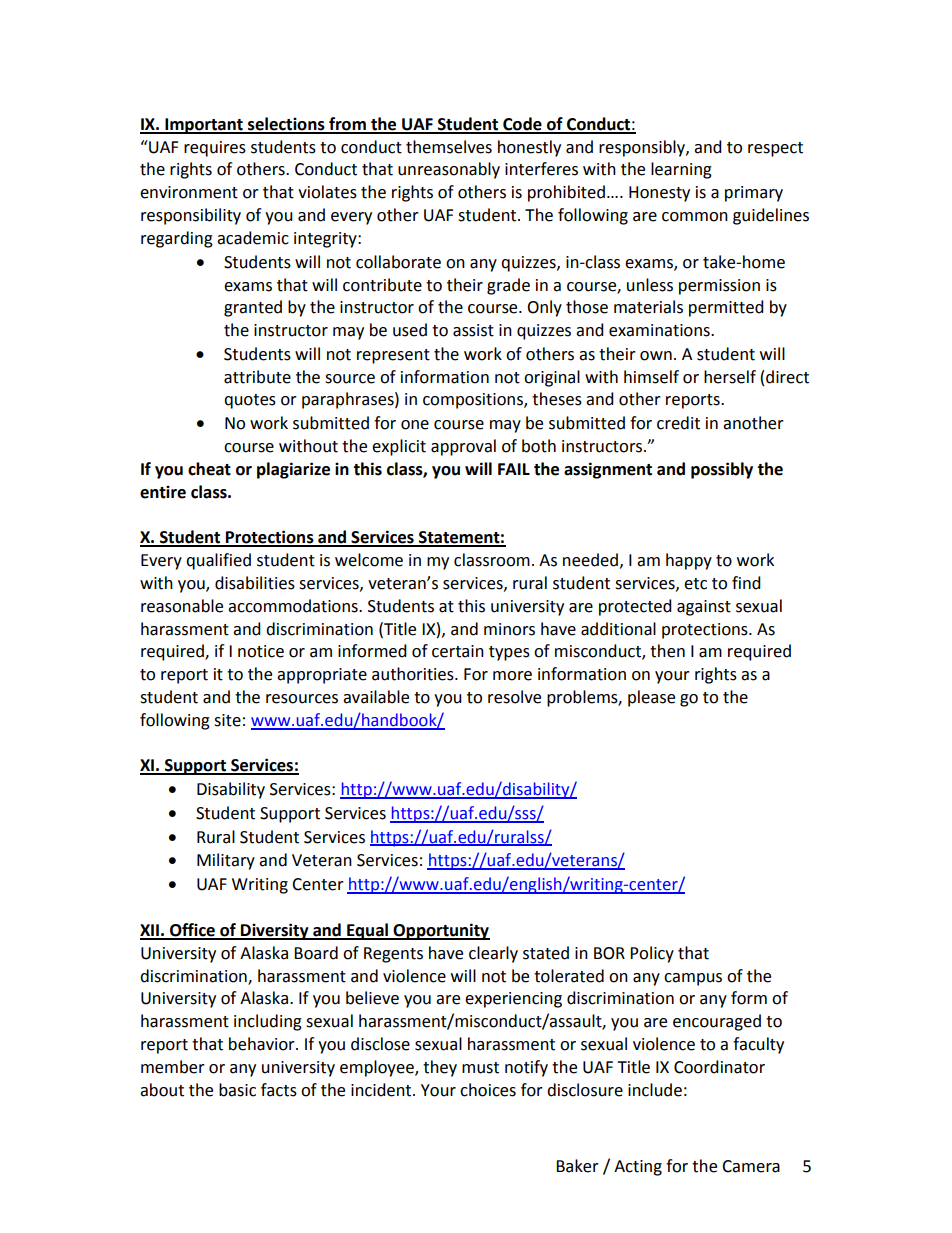  I want to click on Opportunity, so click(441, 931).
